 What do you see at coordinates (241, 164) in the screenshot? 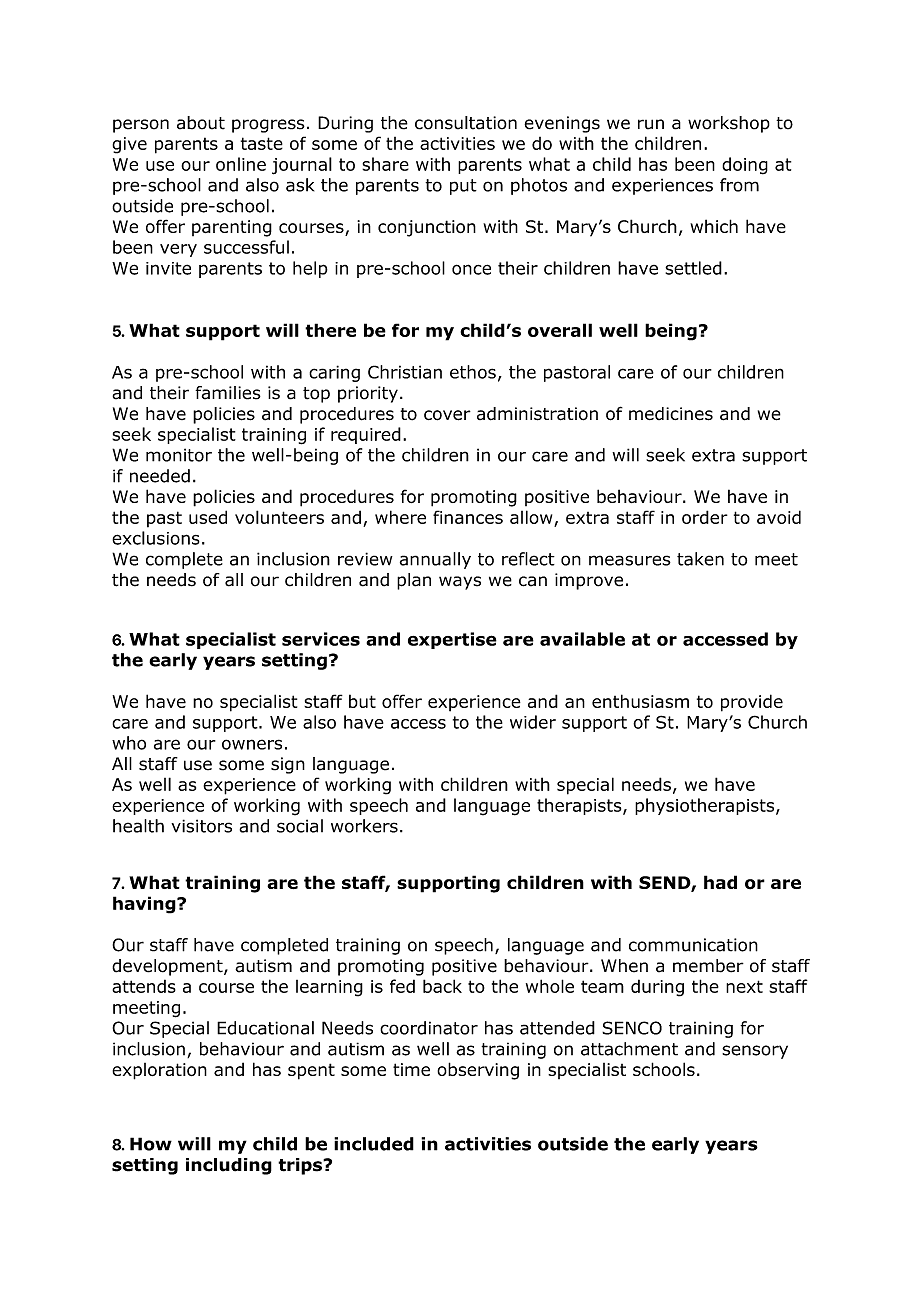
I see `online` at bounding box center [241, 164].
